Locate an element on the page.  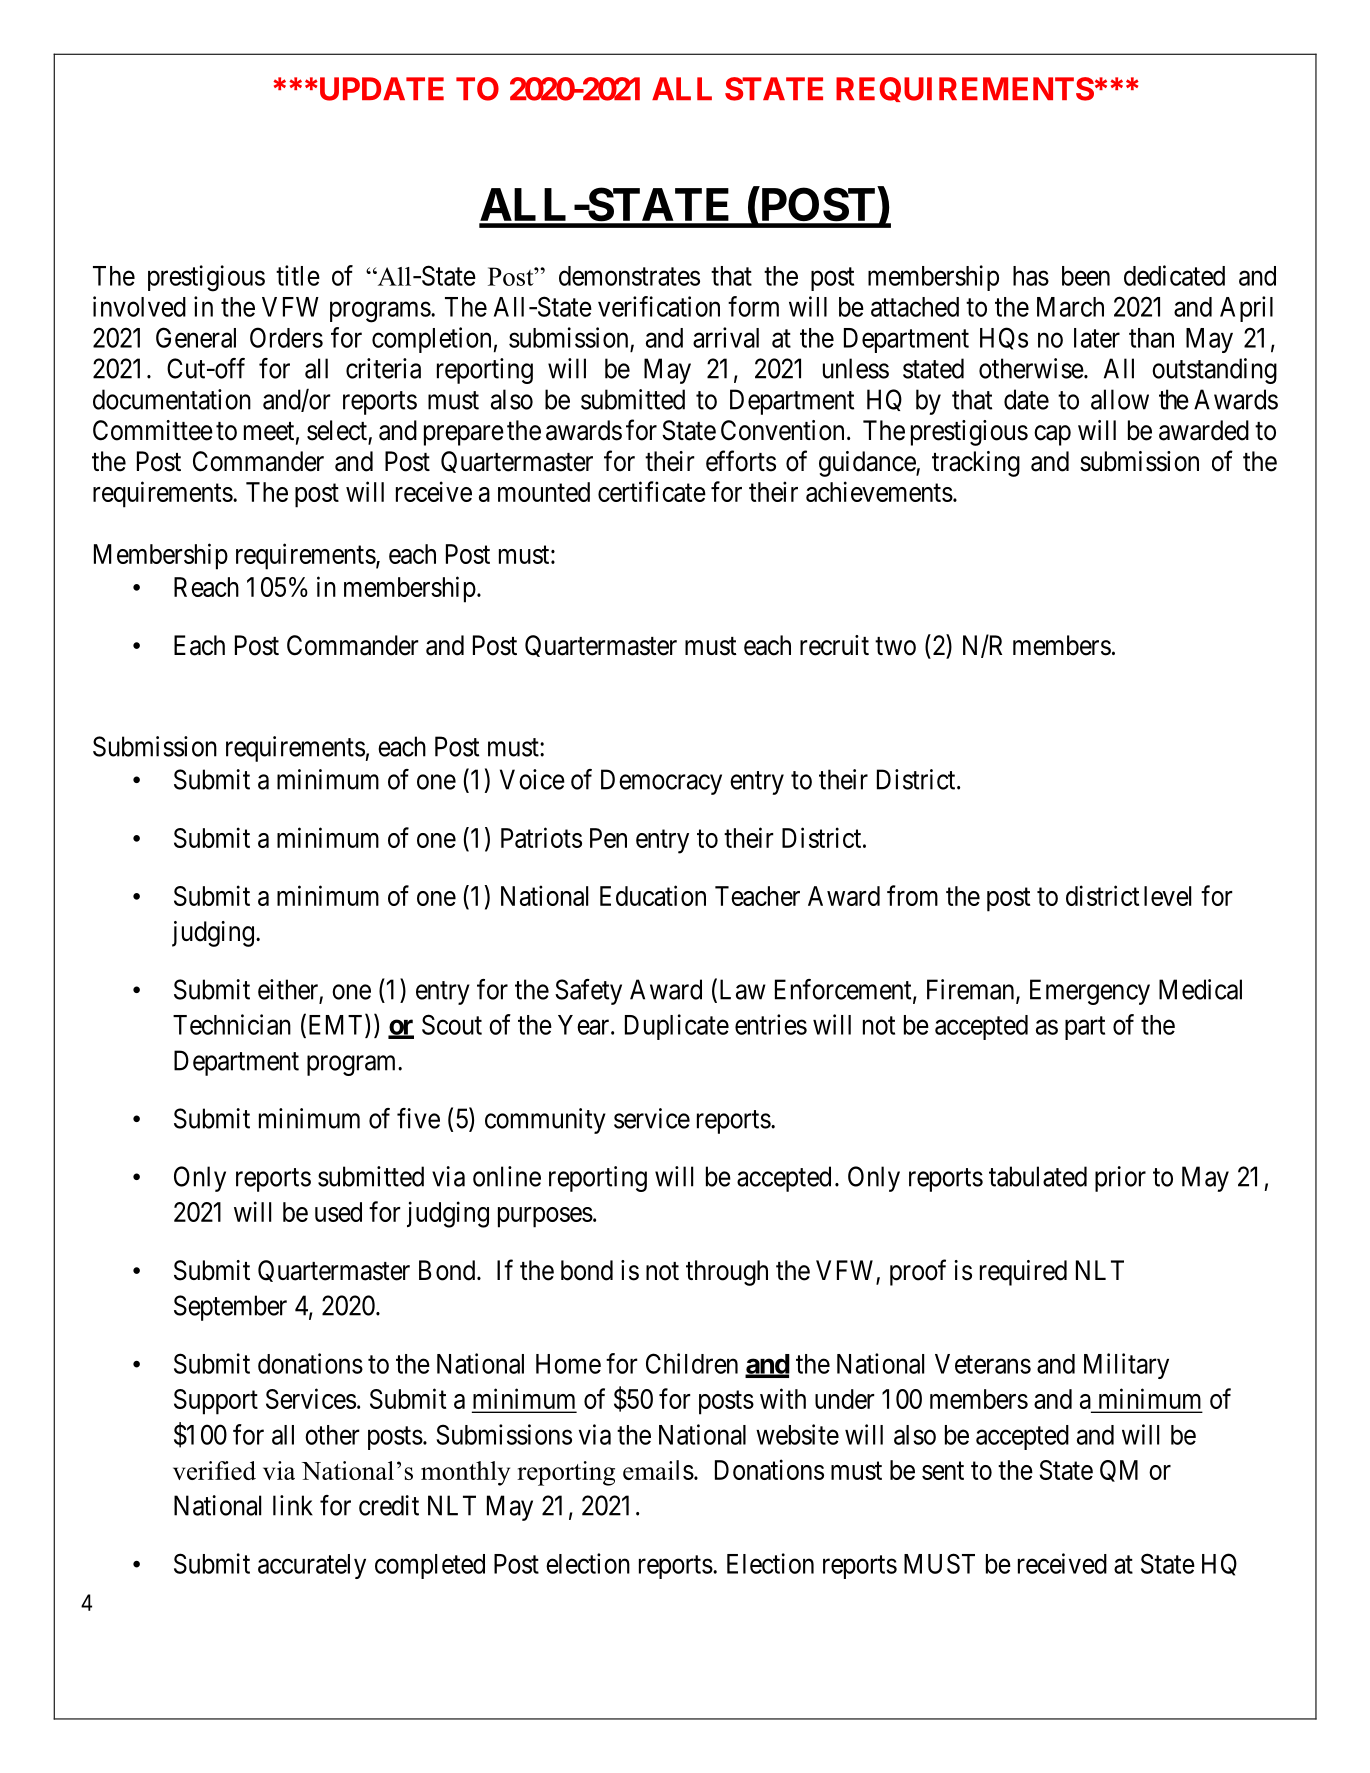
recruit is located at coordinates (834, 645).
